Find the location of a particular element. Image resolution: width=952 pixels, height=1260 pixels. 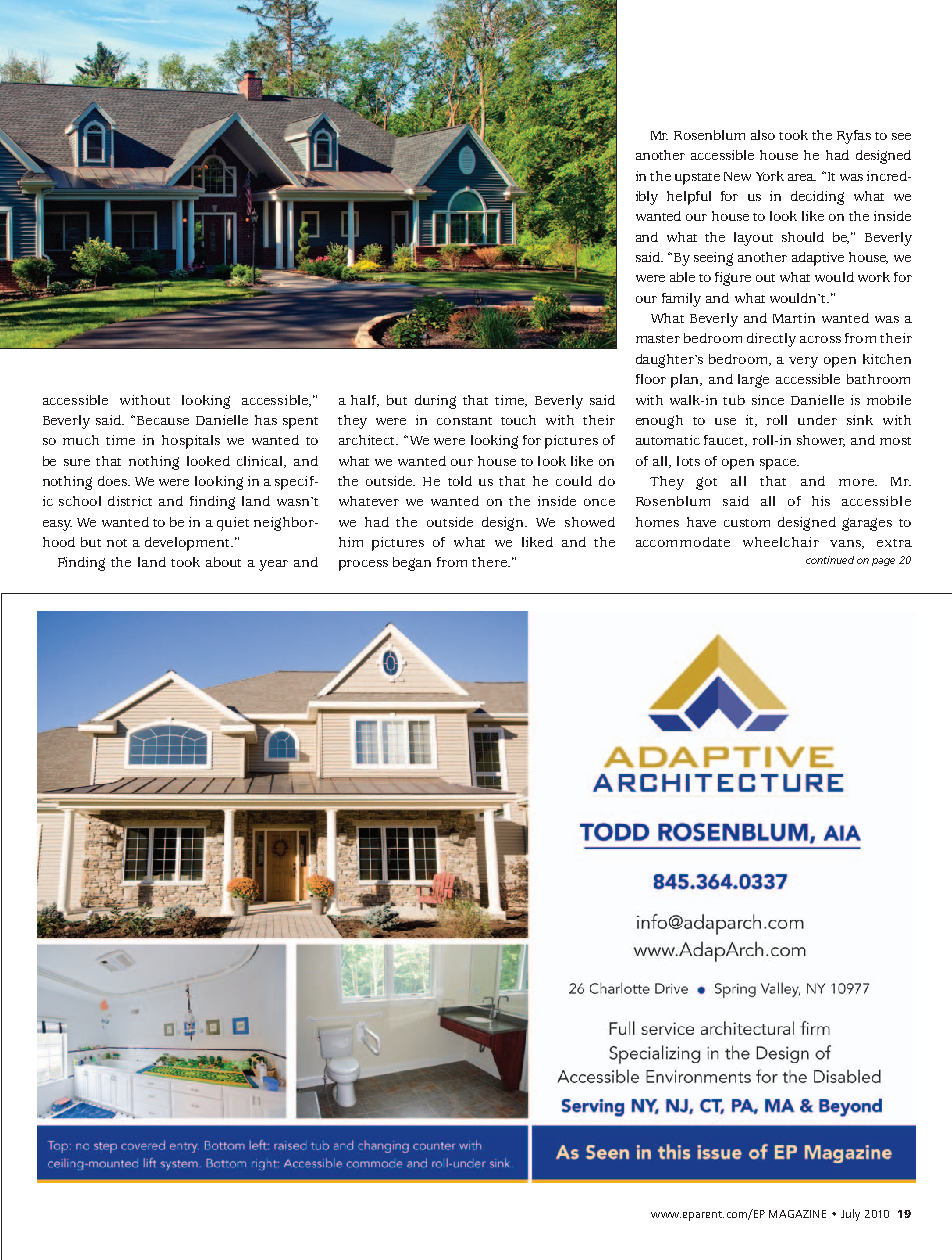

there is located at coordinates (491, 562).
